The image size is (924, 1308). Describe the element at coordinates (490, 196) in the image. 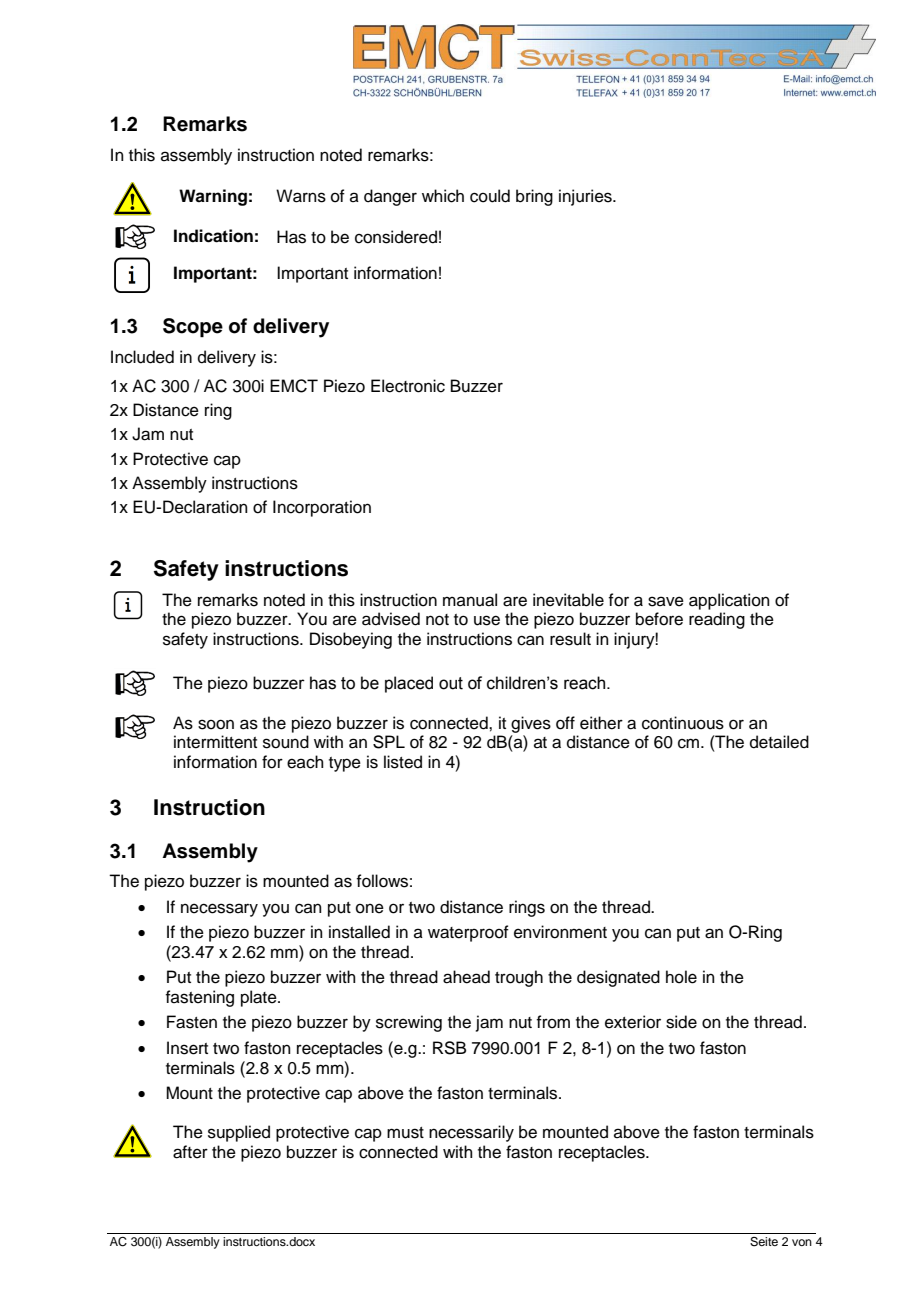

I see `could` at that location.
